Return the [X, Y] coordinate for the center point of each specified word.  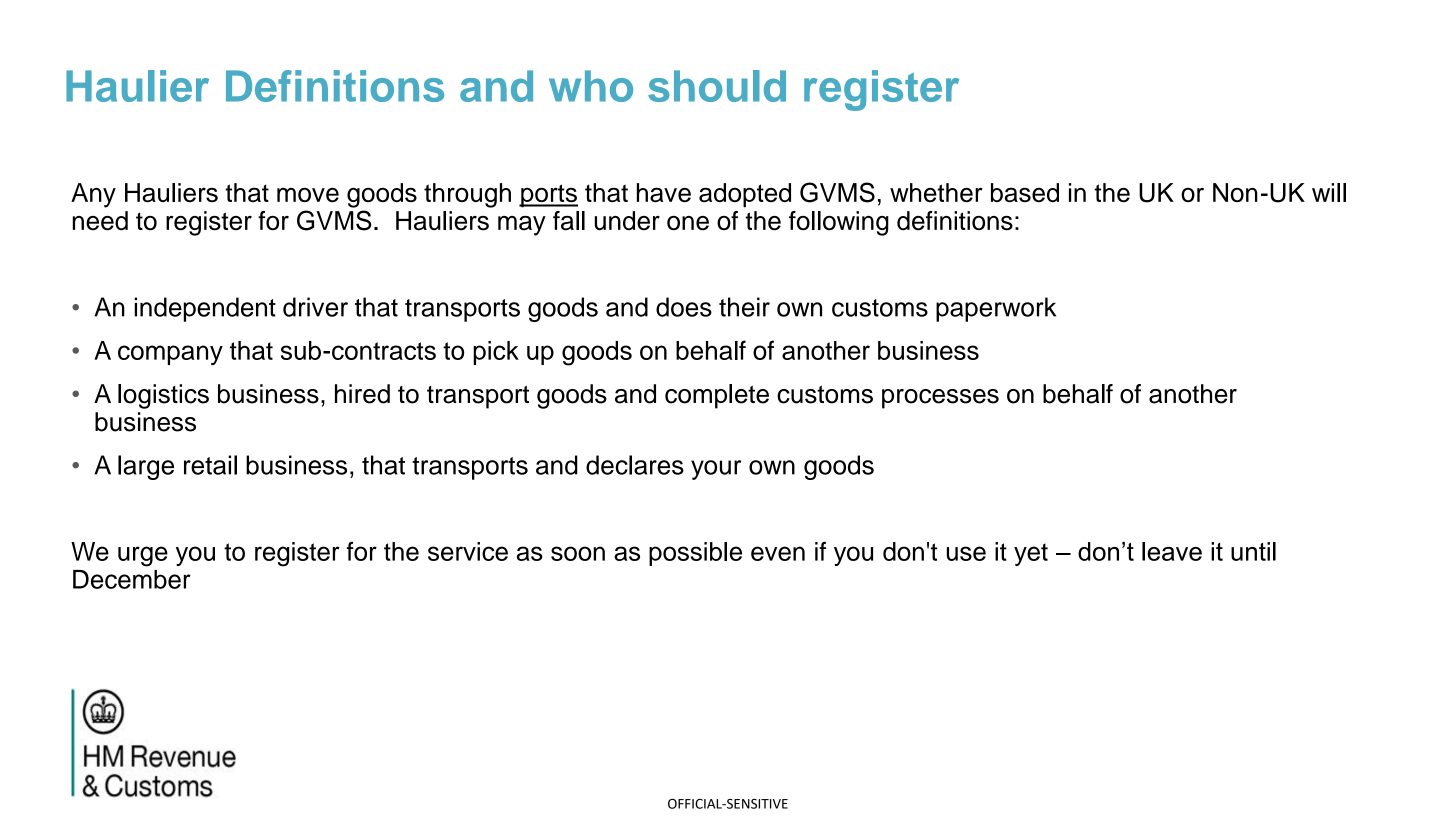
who [591, 86]
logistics [163, 396]
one [688, 223]
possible [695, 554]
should [717, 86]
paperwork [996, 309]
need [100, 221]
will [1329, 192]
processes [940, 399]
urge [143, 556]
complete [717, 396]
